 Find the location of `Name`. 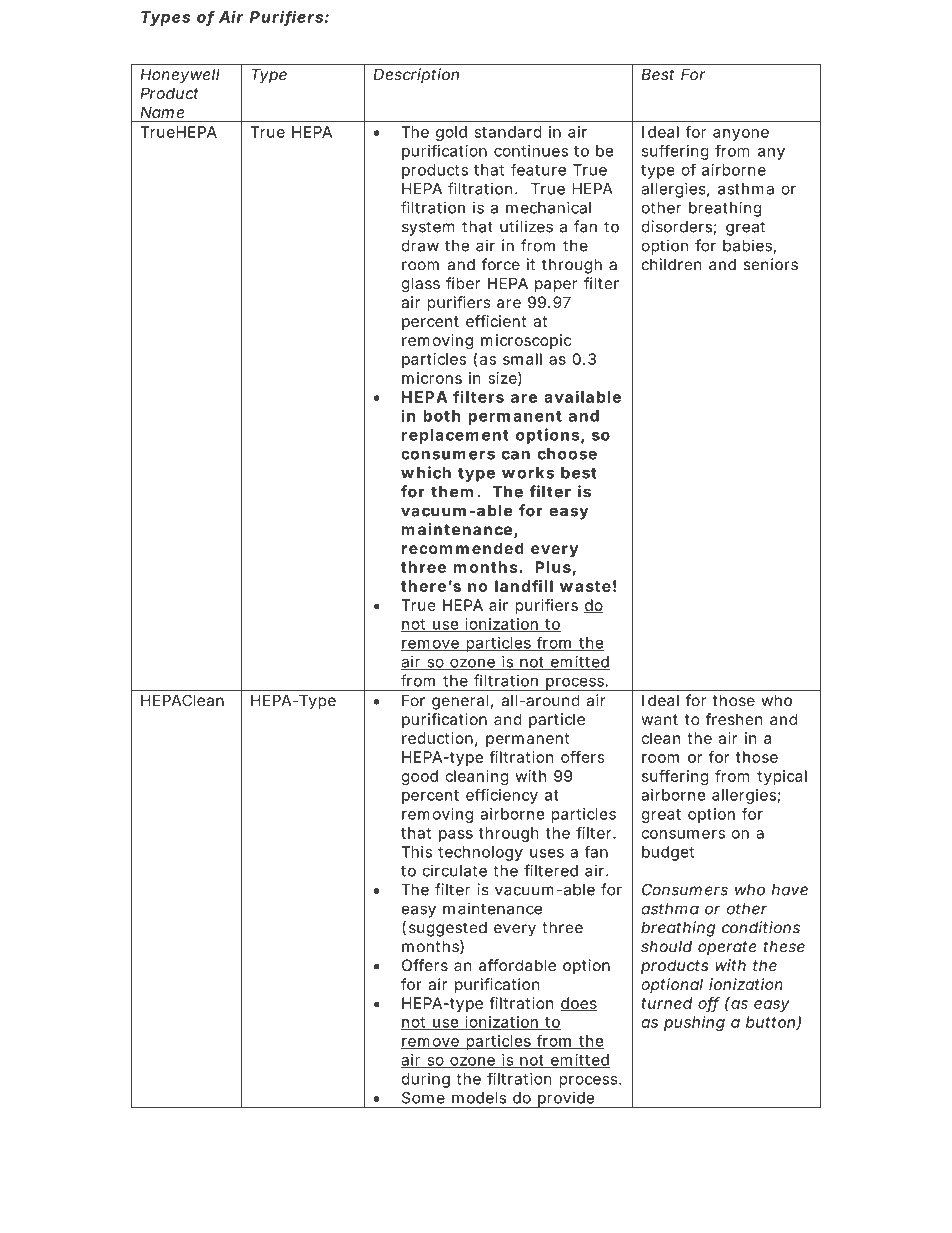

Name is located at coordinates (162, 112).
